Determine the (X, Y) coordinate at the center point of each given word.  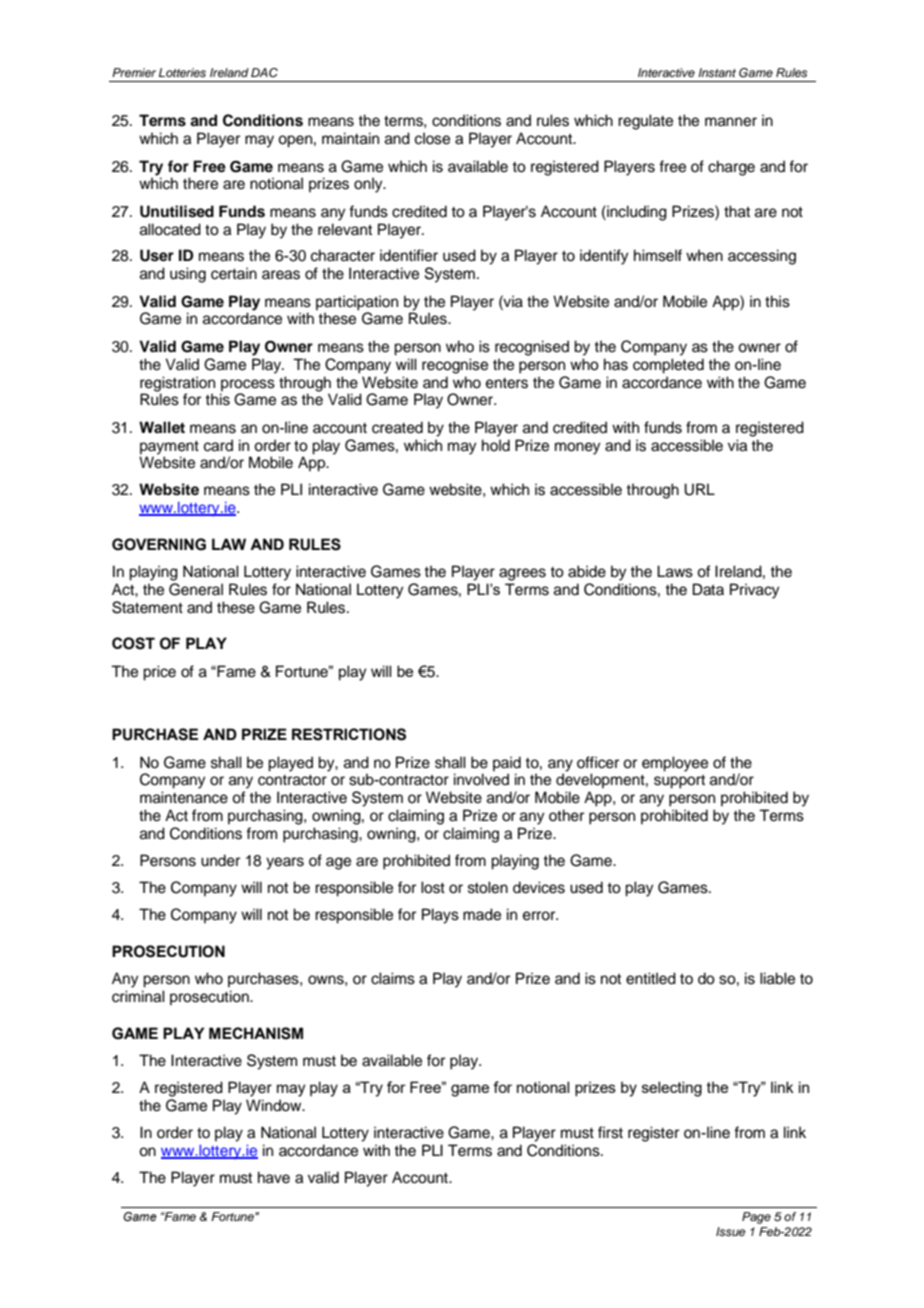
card (218, 445)
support (679, 782)
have (274, 1177)
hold (496, 445)
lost (433, 887)
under (220, 860)
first (610, 1132)
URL (699, 489)
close (432, 138)
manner (731, 122)
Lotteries (182, 72)
